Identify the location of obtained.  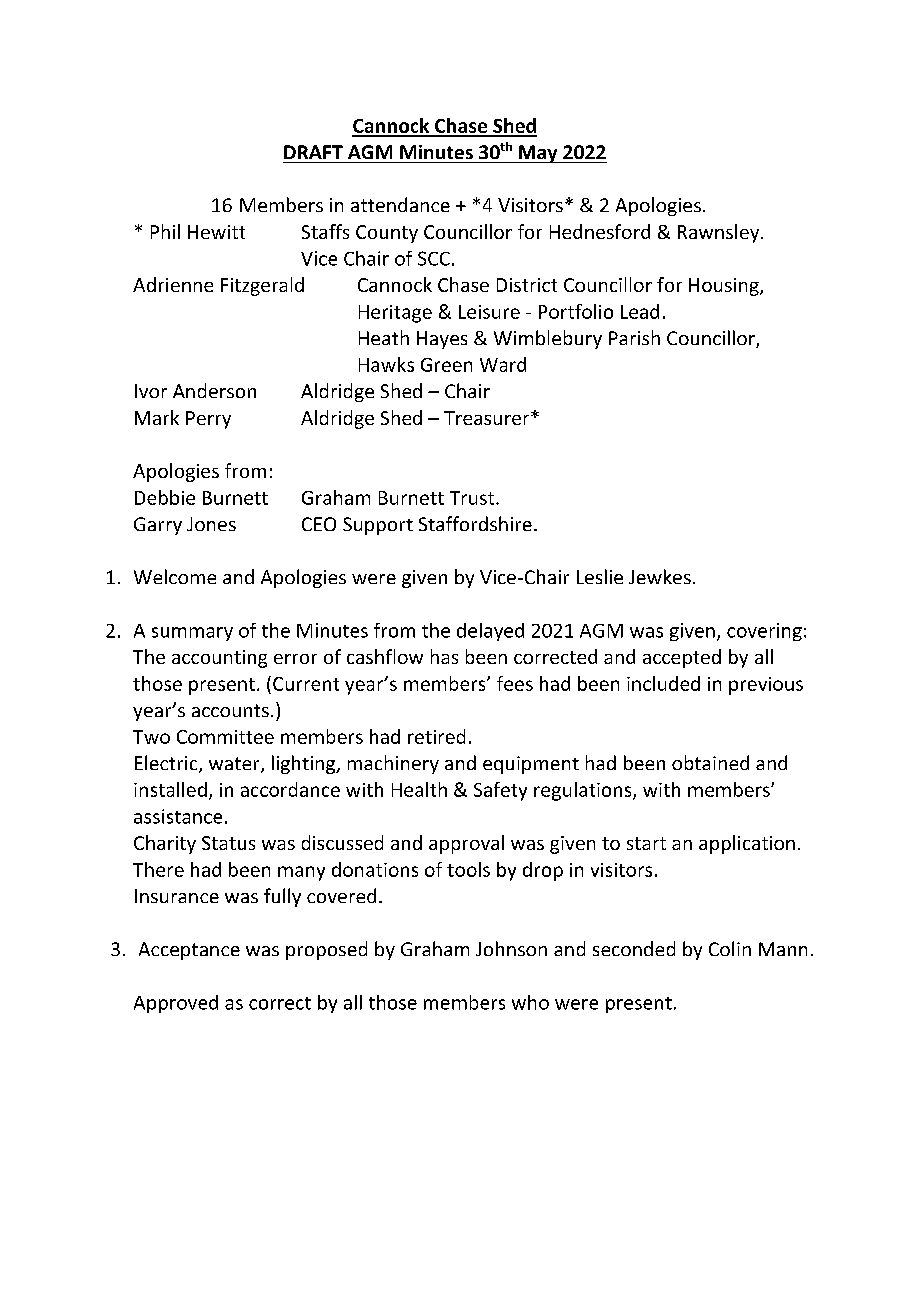
(710, 762).
